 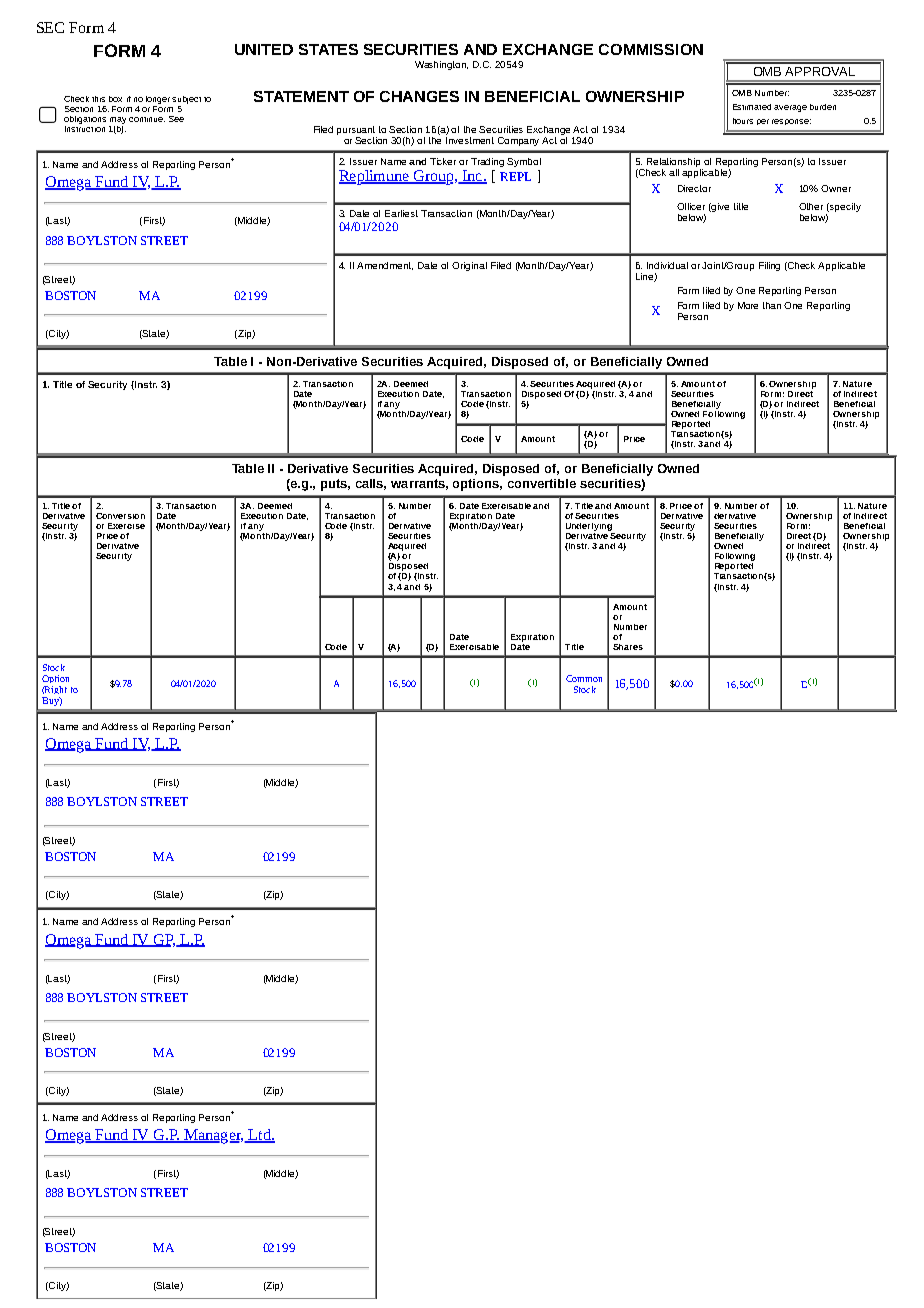 What do you see at coordinates (441, 65) in the document?
I see `Washington` at bounding box center [441, 65].
